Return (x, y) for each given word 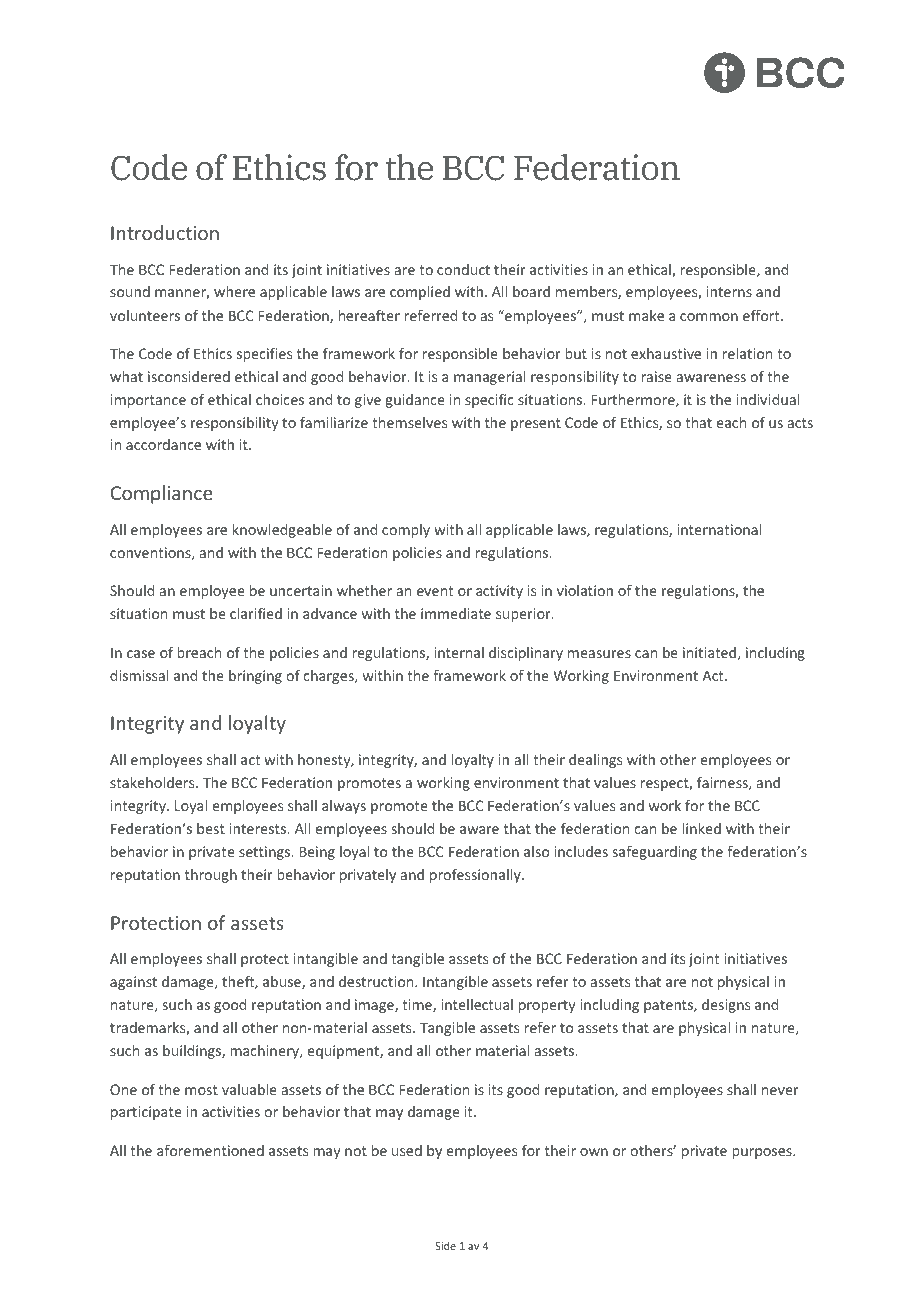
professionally (476, 876)
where (234, 291)
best (211, 828)
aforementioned (210, 1150)
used (407, 1150)
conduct (463, 269)
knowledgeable (282, 531)
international (719, 529)
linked (701, 828)
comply (406, 531)
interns (729, 291)
